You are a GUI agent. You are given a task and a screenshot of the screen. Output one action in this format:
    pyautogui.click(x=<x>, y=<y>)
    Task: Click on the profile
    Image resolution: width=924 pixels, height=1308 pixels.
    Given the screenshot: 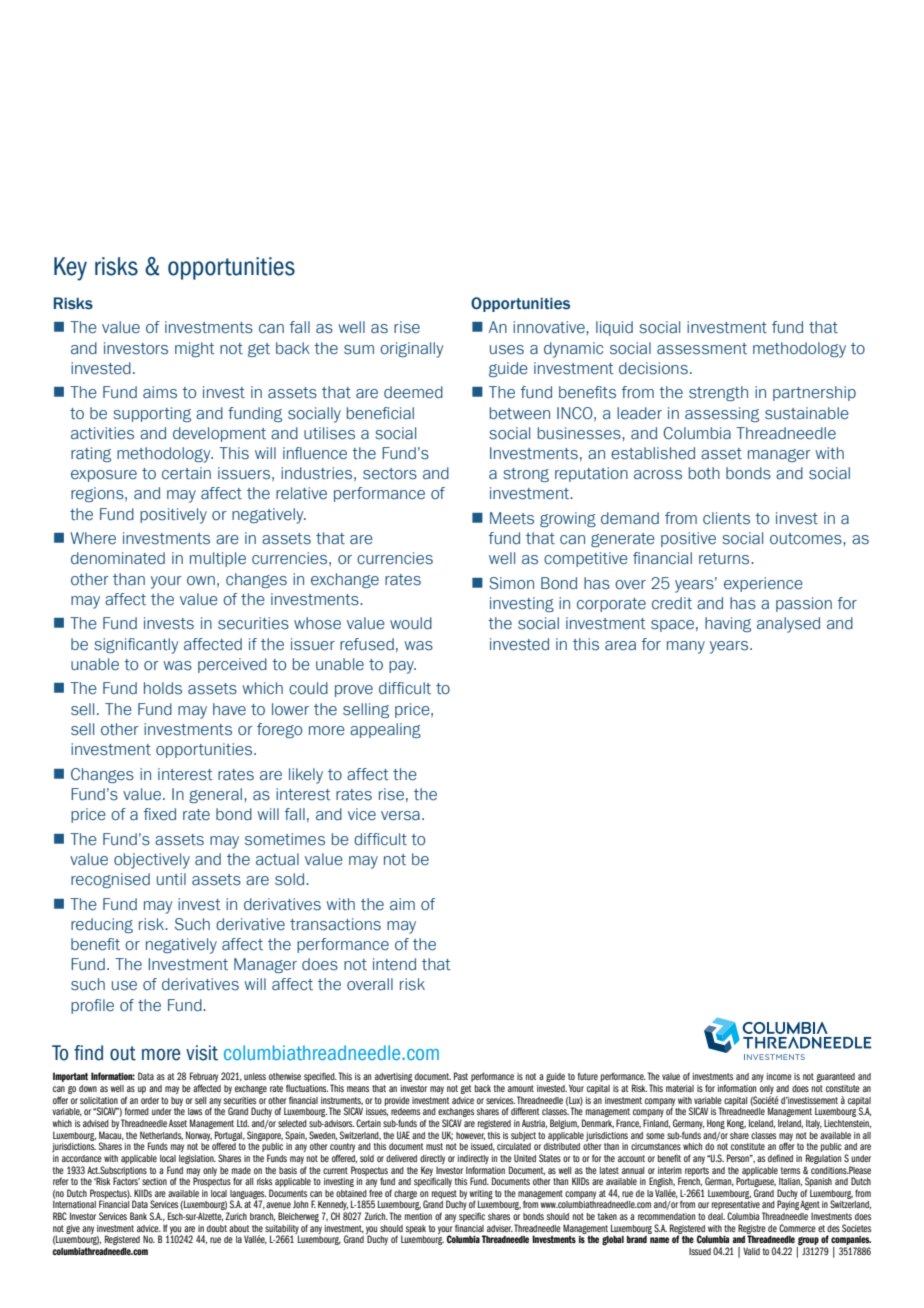 What is the action you would take?
    pyautogui.click(x=92, y=1006)
